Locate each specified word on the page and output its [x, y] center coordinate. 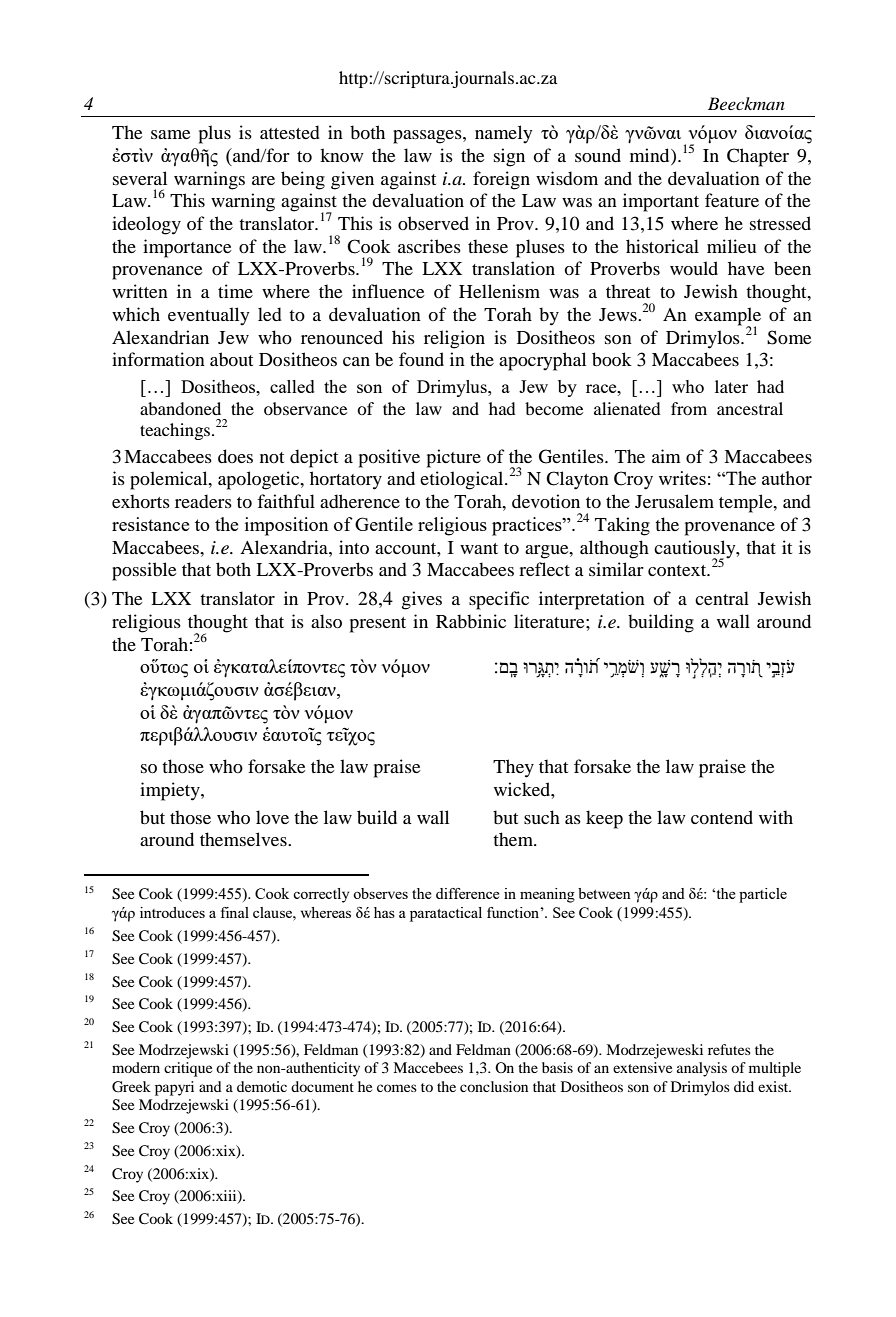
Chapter [758, 157]
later [731, 386]
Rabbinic [471, 621]
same [171, 134]
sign [509, 157]
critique [188, 1069]
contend [722, 817]
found [421, 359]
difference [468, 893]
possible [144, 571]
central [722, 598]
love [272, 817]
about [231, 359]
